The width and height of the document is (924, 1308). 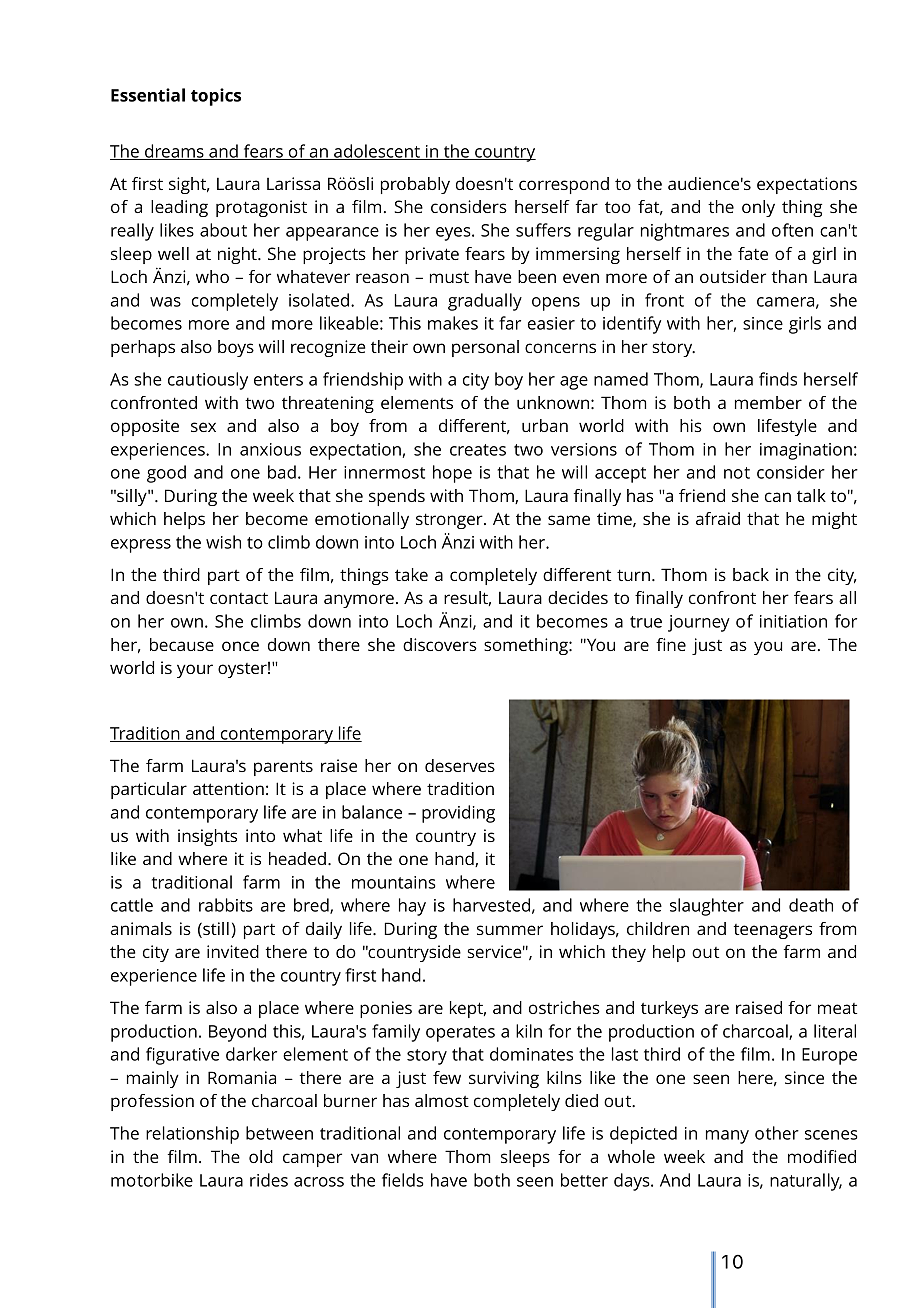 I want to click on not, so click(x=737, y=473).
